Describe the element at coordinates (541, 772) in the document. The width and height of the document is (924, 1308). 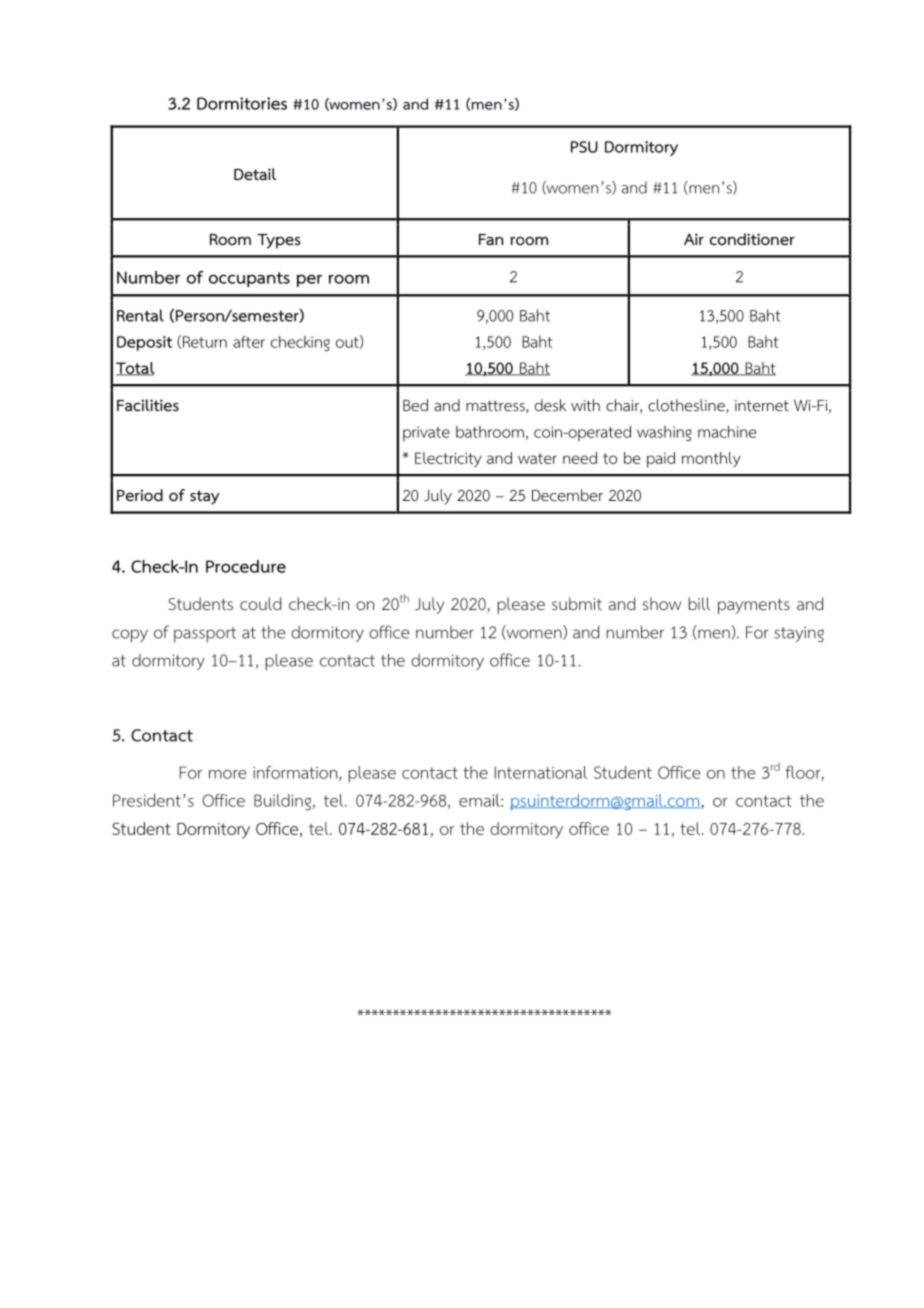
I see `International` at that location.
